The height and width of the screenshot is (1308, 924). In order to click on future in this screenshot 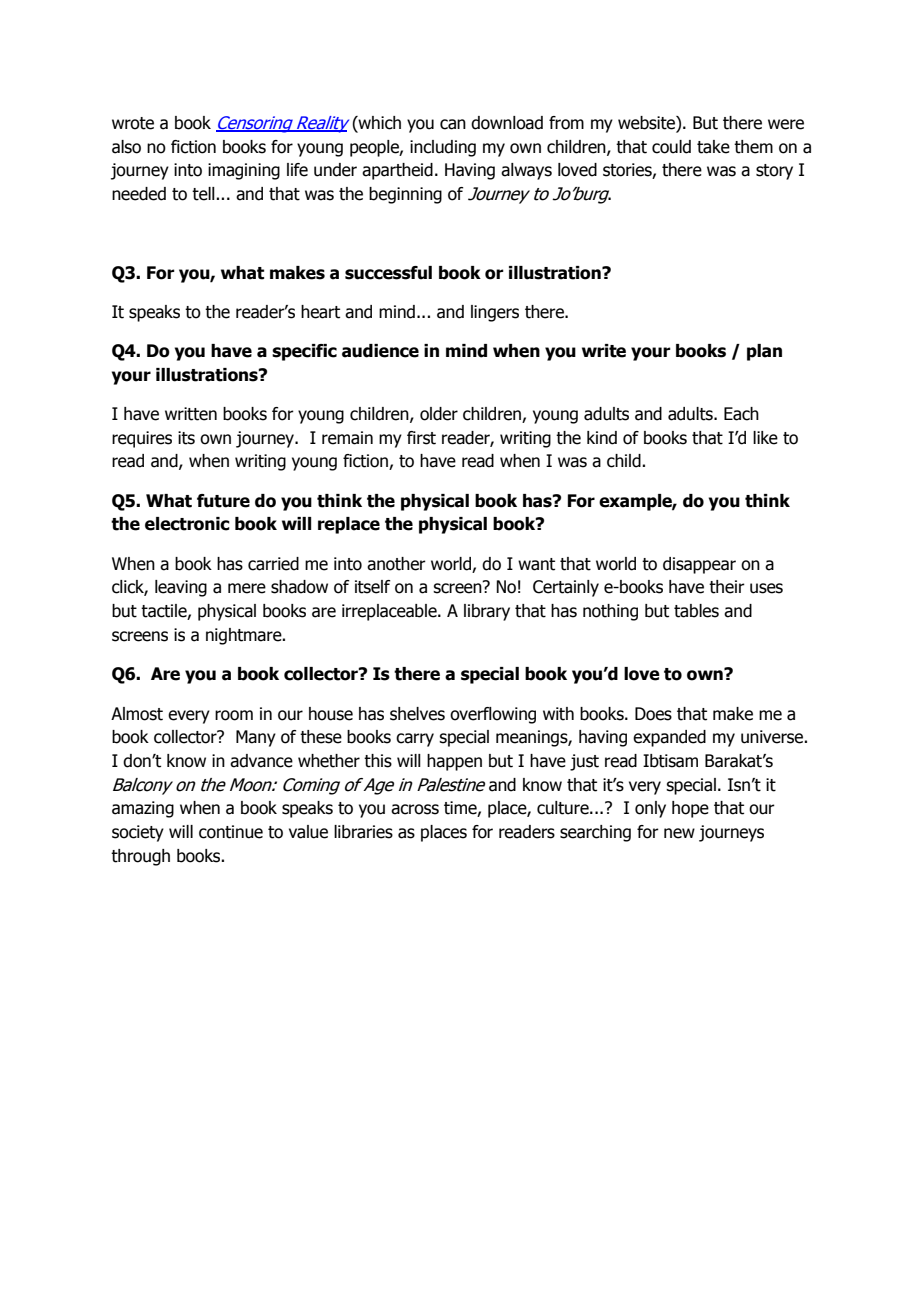, I will do `click(223, 501)`.
